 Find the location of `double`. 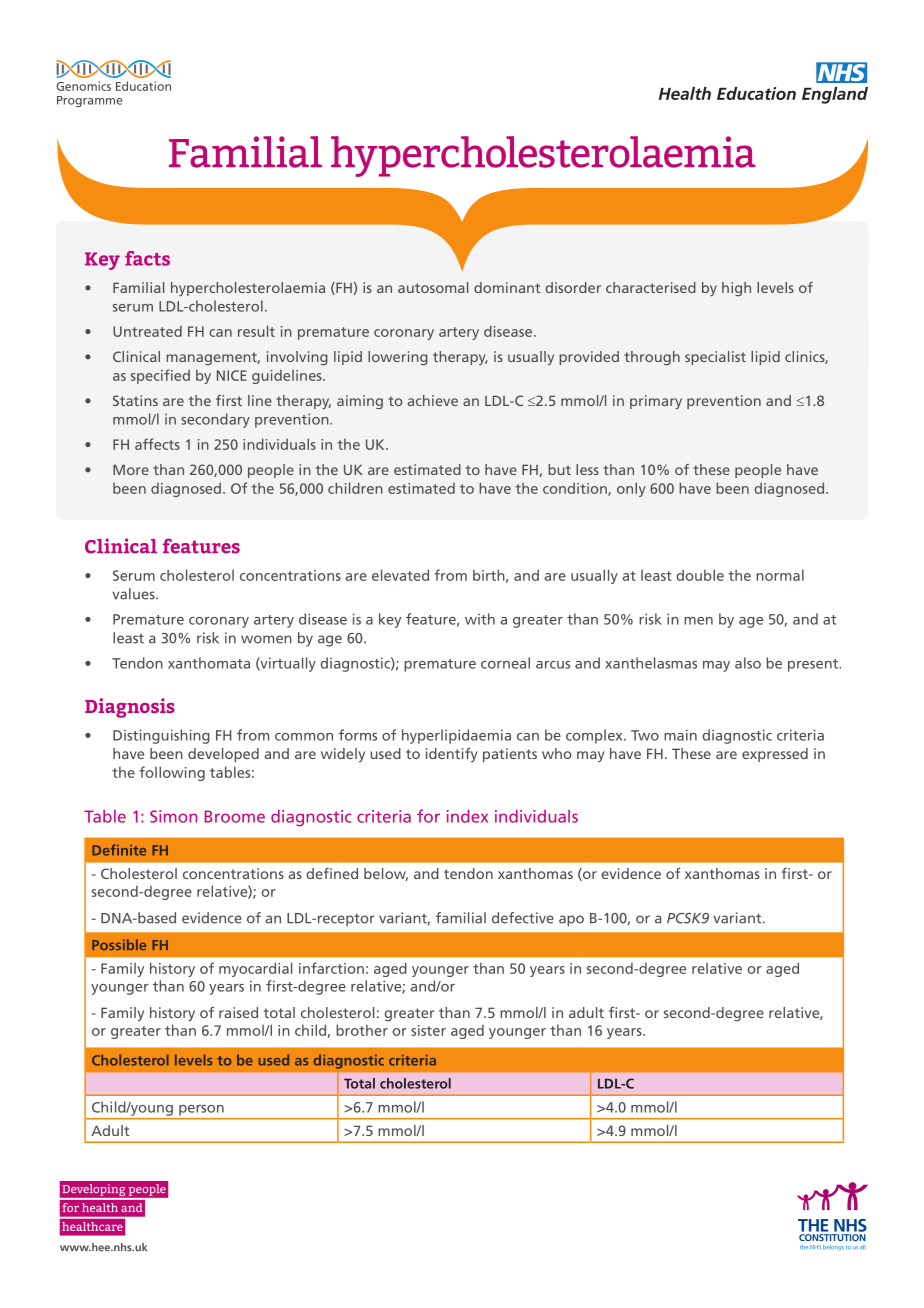

double is located at coordinates (700, 575).
